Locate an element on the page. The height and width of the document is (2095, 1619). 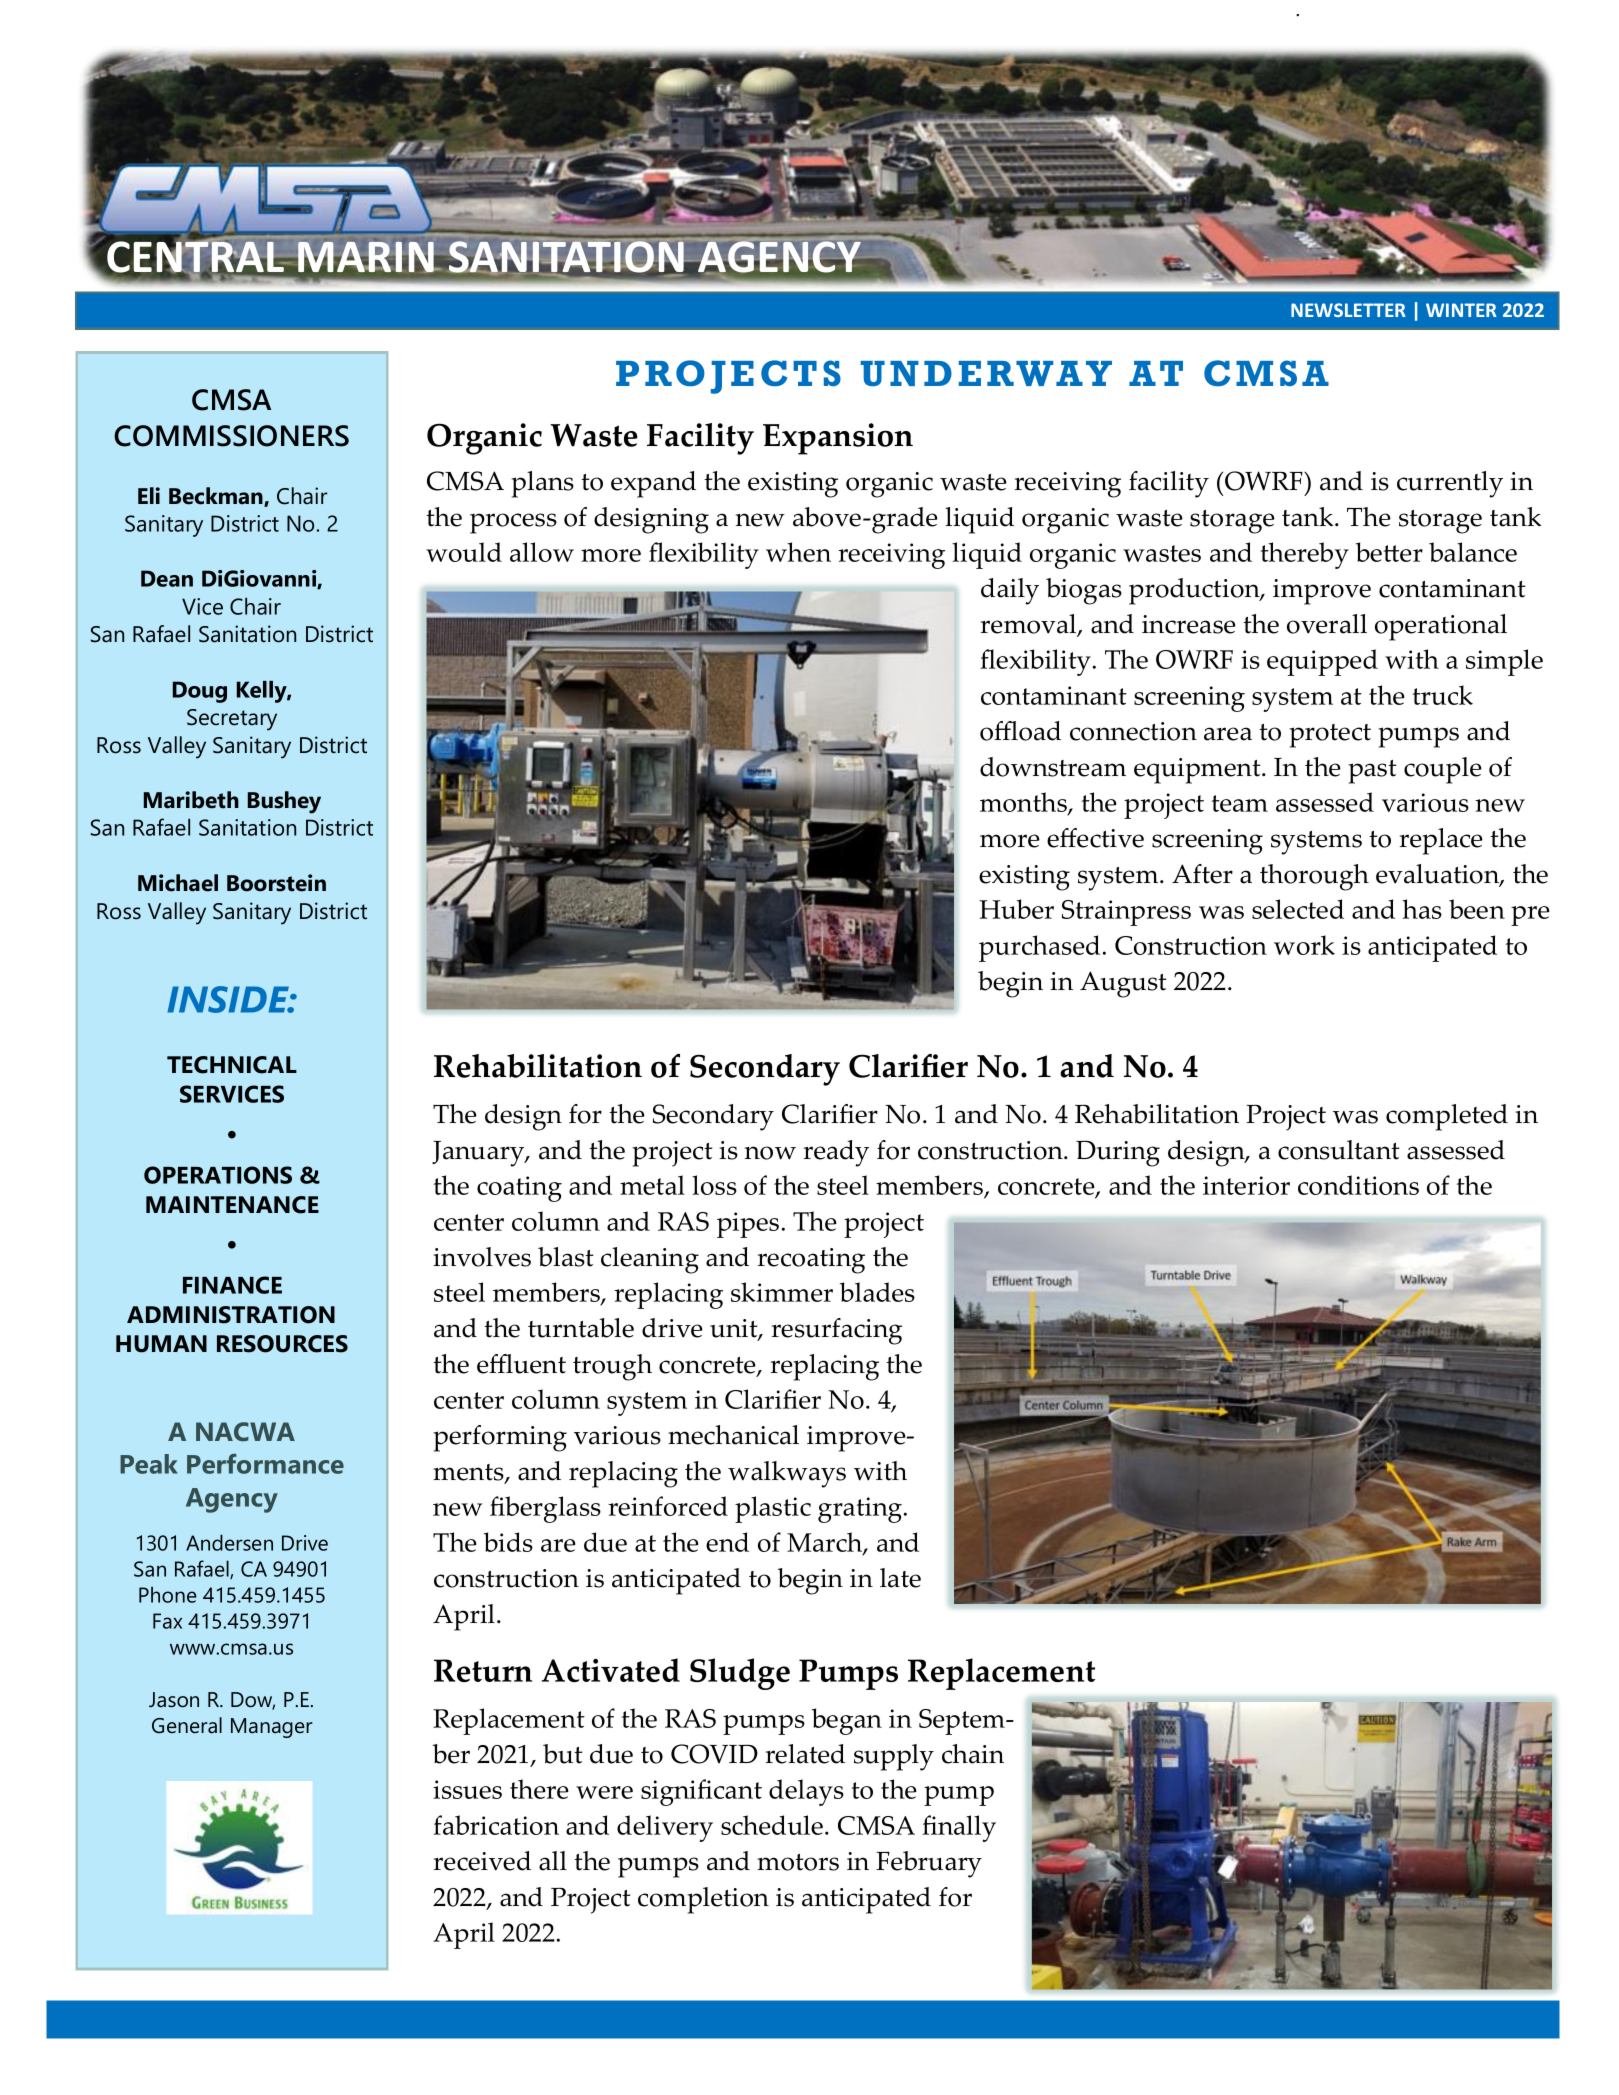
conditions is located at coordinates (1358, 1185).
